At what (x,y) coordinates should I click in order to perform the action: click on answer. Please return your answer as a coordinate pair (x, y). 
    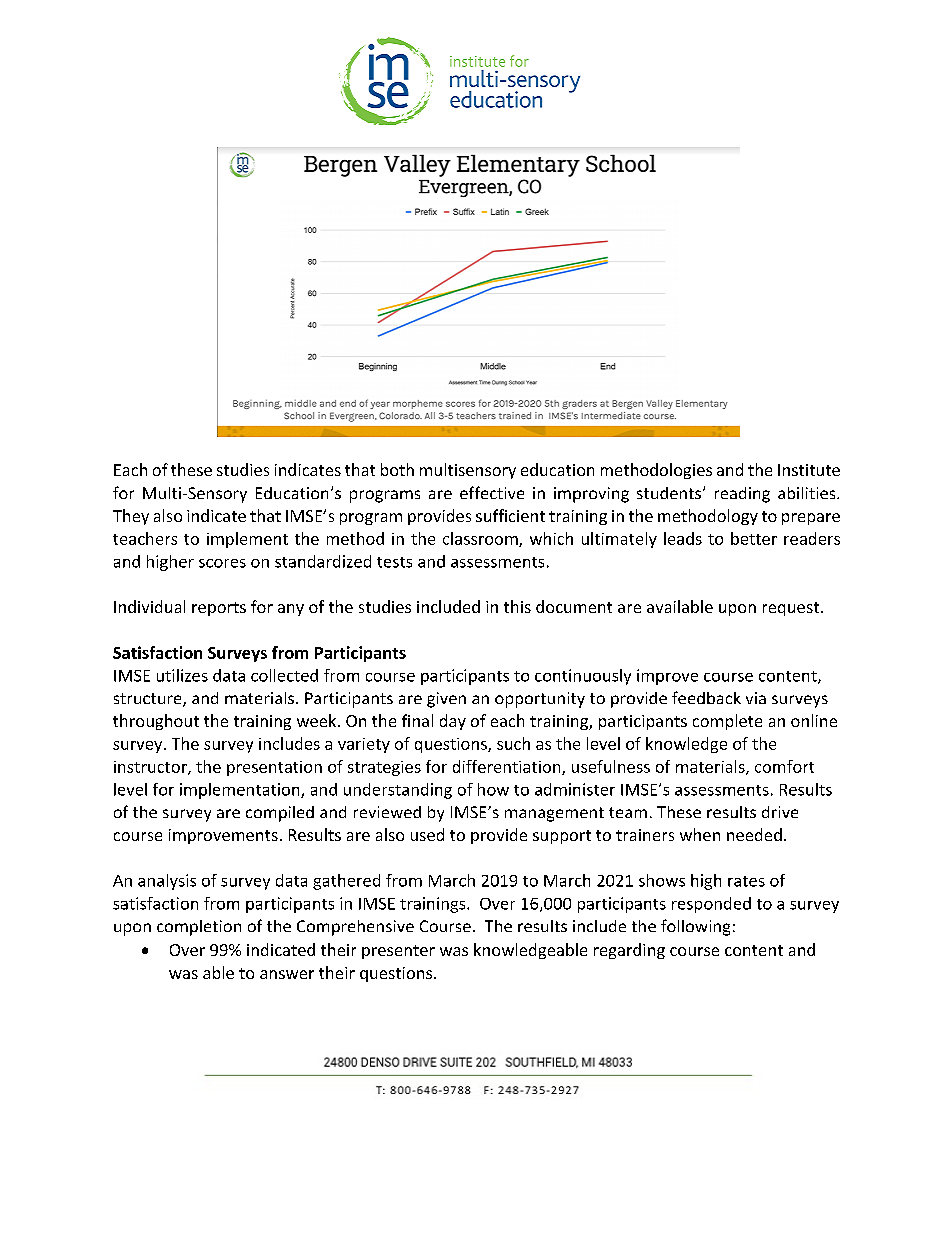
    Looking at the image, I should click on (287, 974).
